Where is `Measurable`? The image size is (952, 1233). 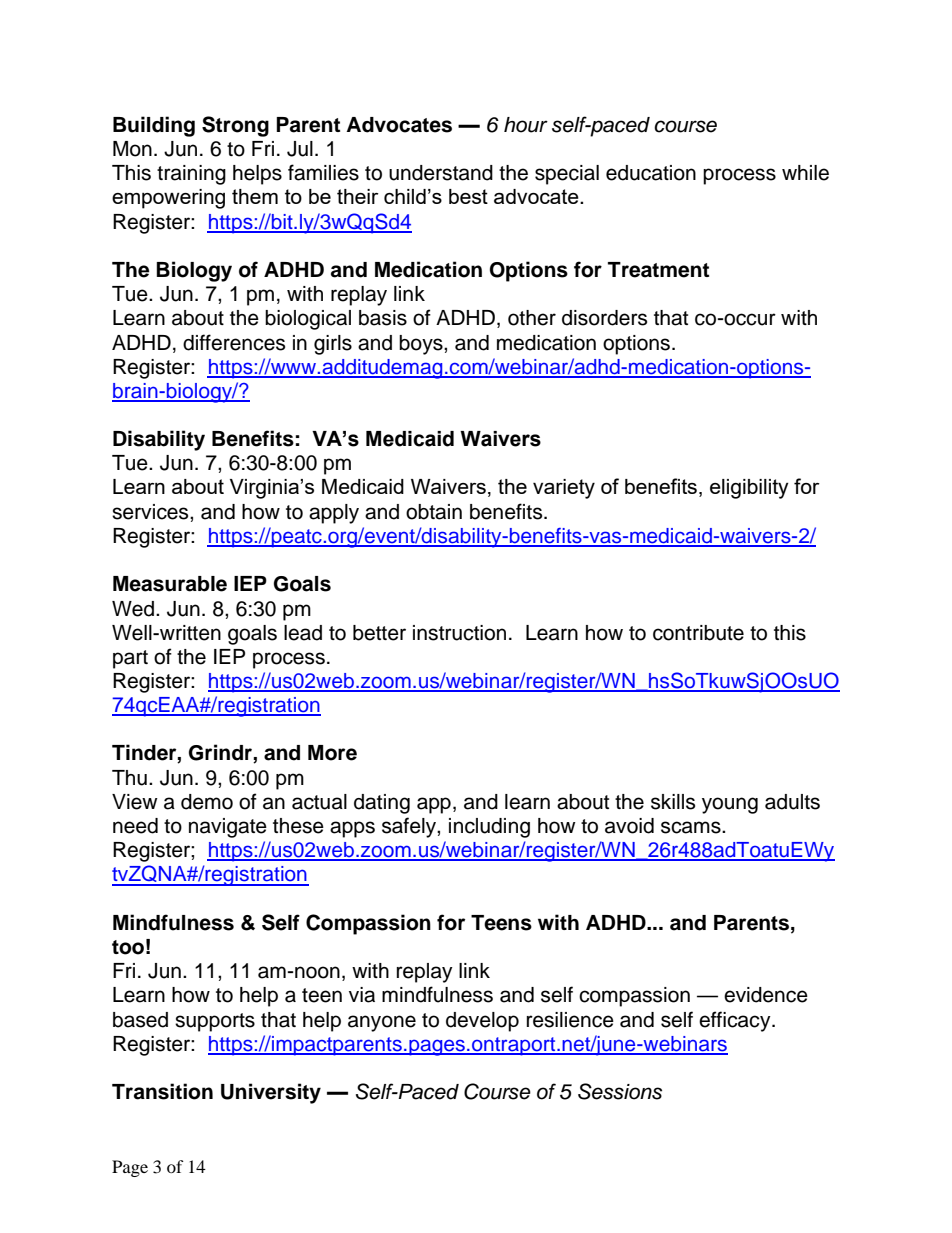 Measurable is located at coordinates (170, 584).
